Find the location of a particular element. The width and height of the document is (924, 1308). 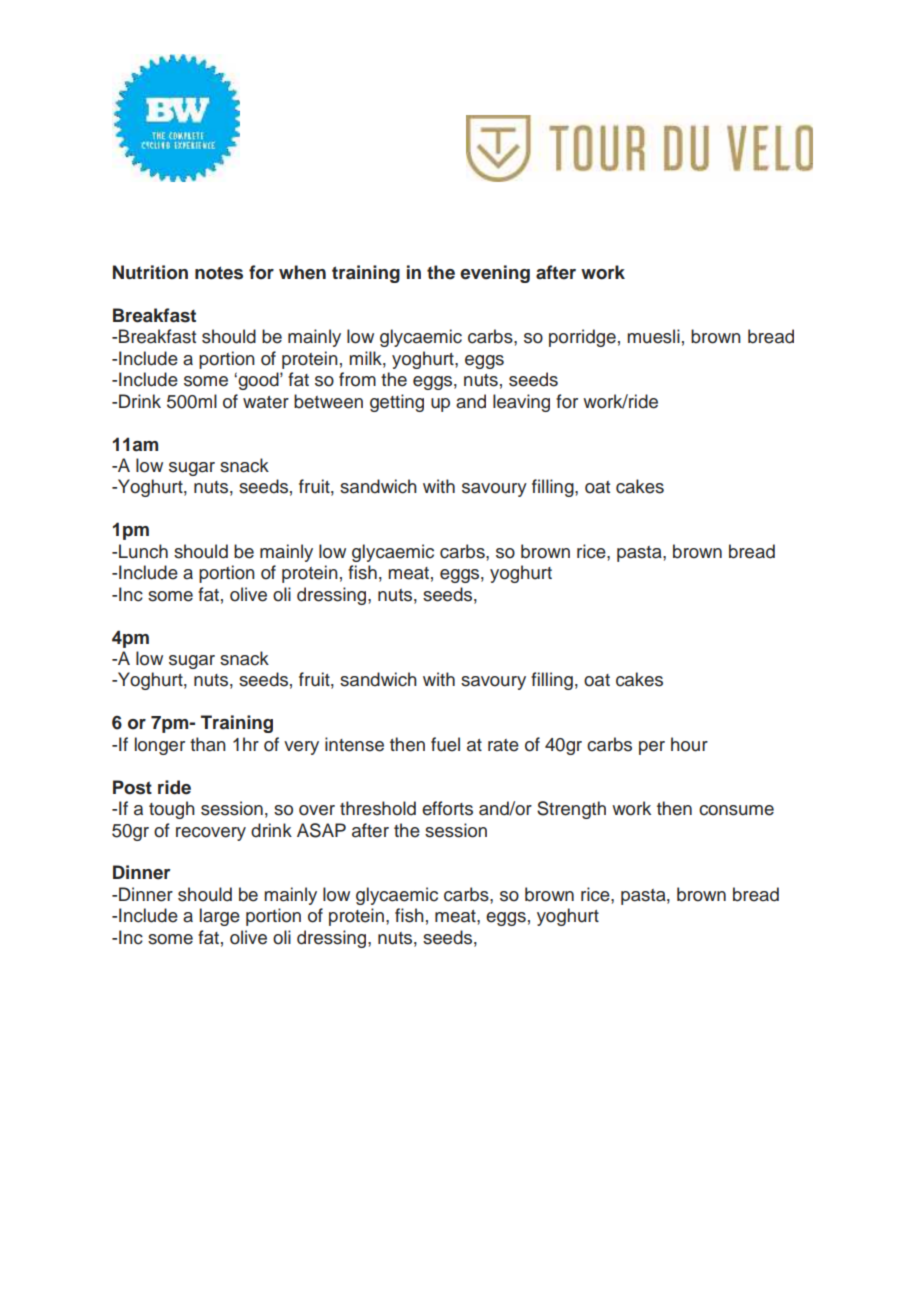

large is located at coordinates (220, 917).
